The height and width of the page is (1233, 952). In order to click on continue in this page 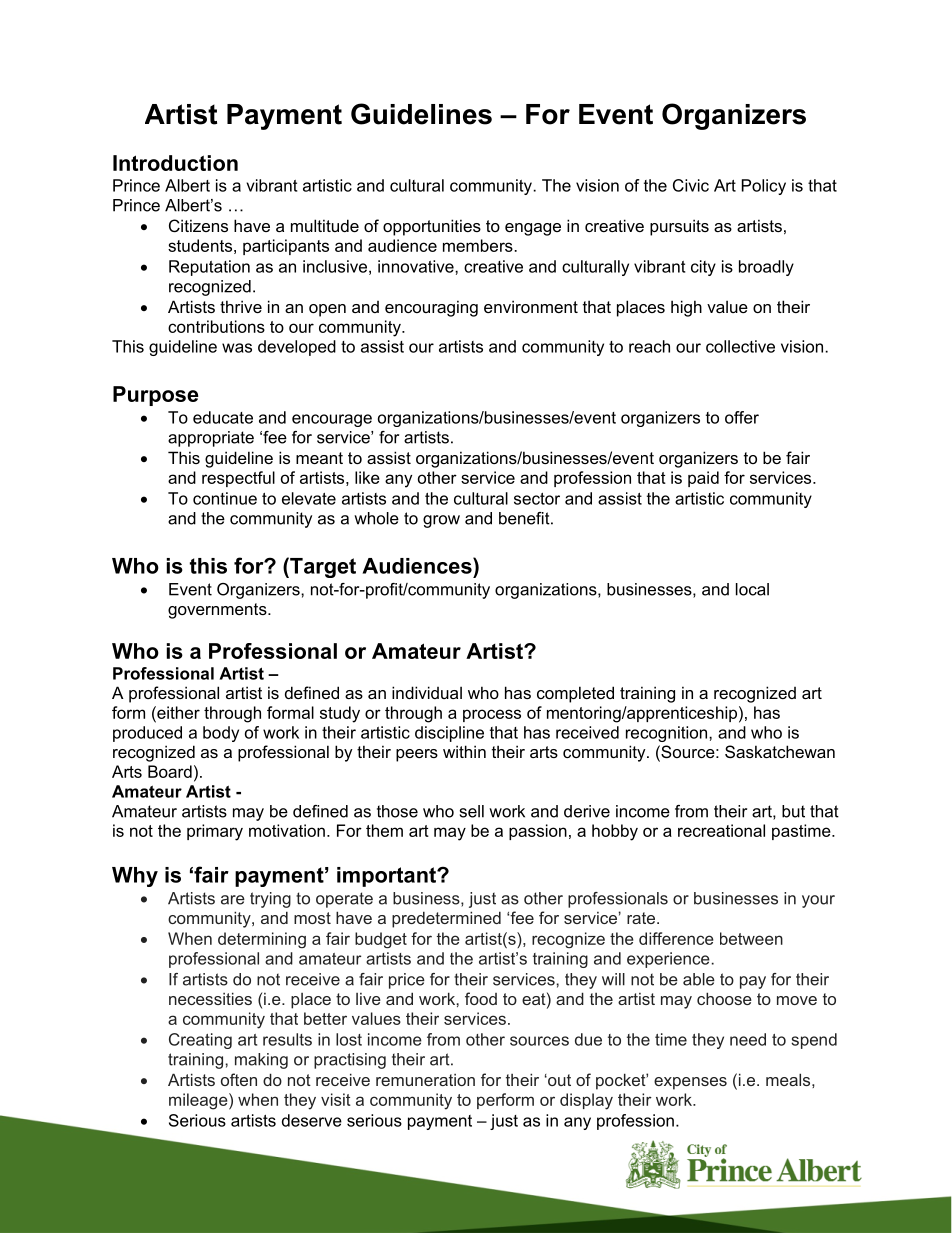, I will do `click(225, 498)`.
